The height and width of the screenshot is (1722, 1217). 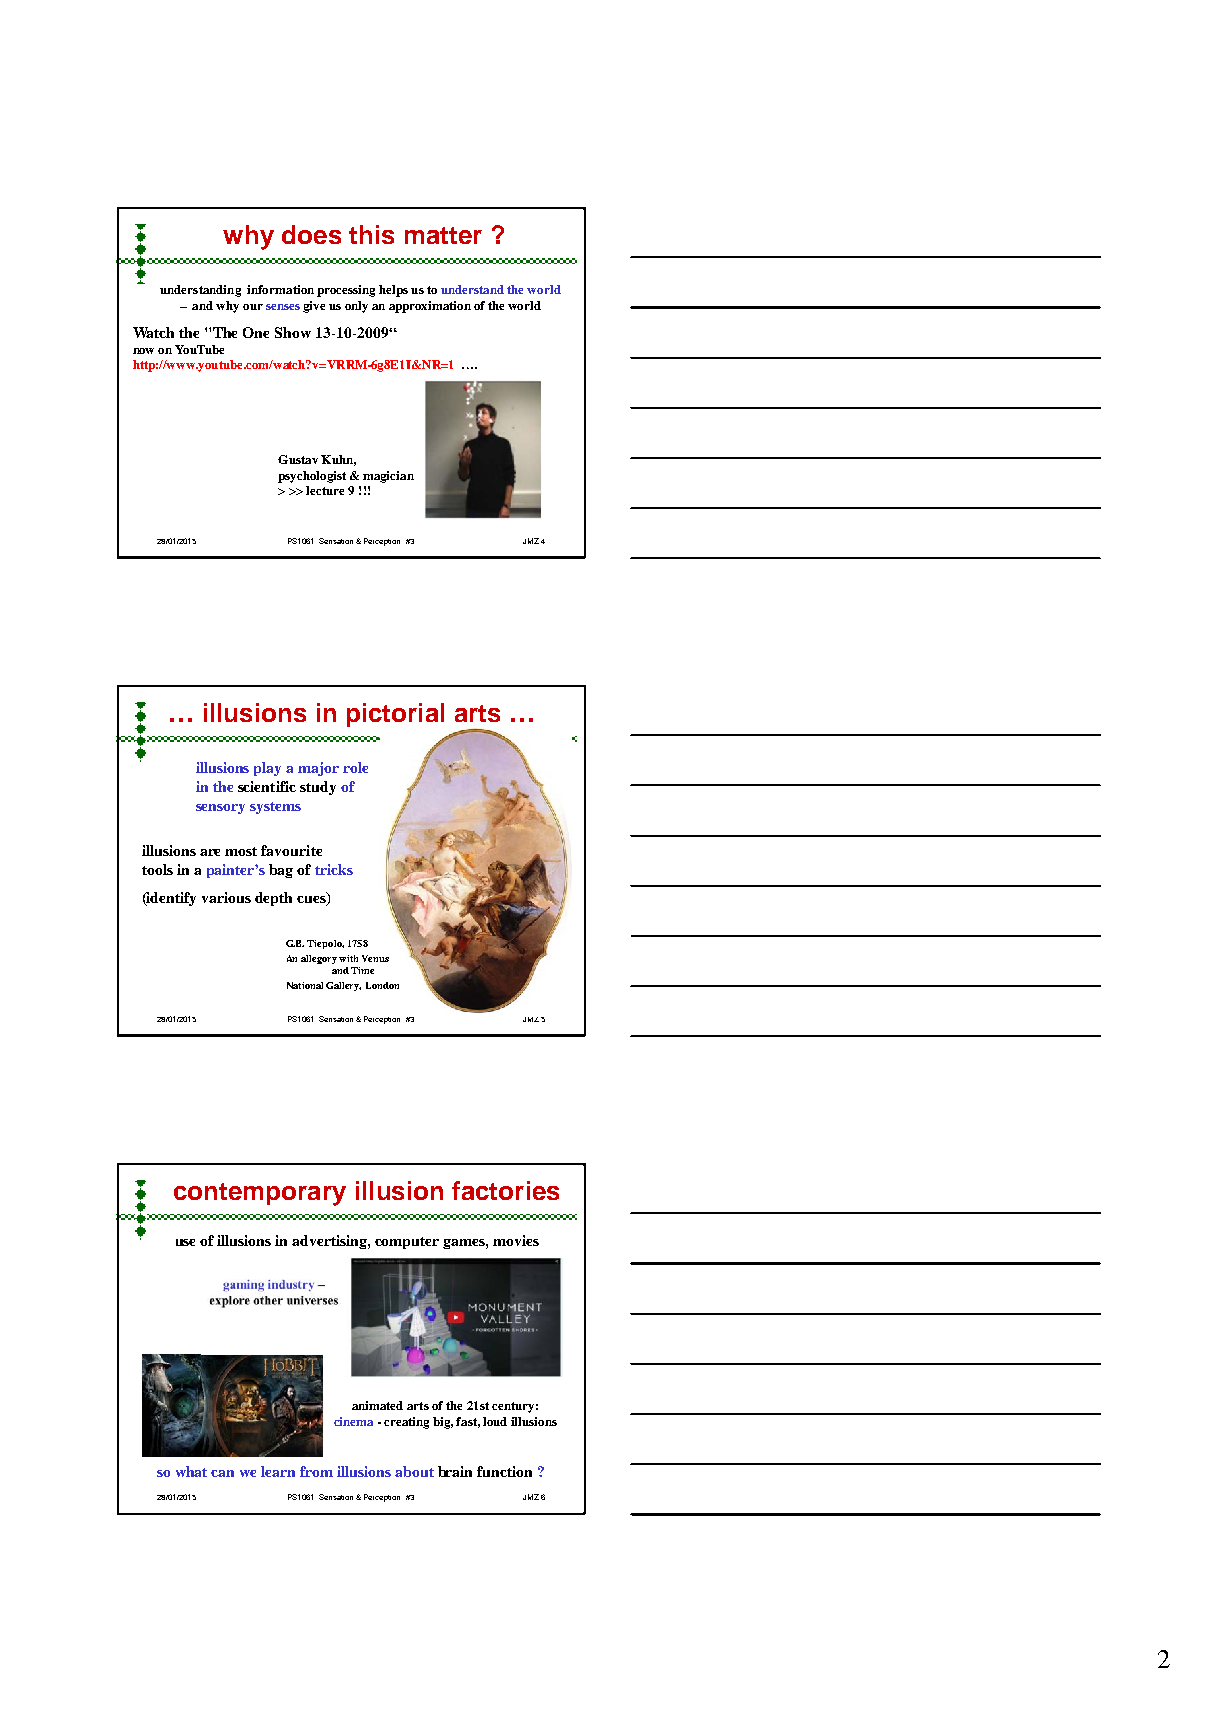 I want to click on pictorial, so click(x=395, y=715).
